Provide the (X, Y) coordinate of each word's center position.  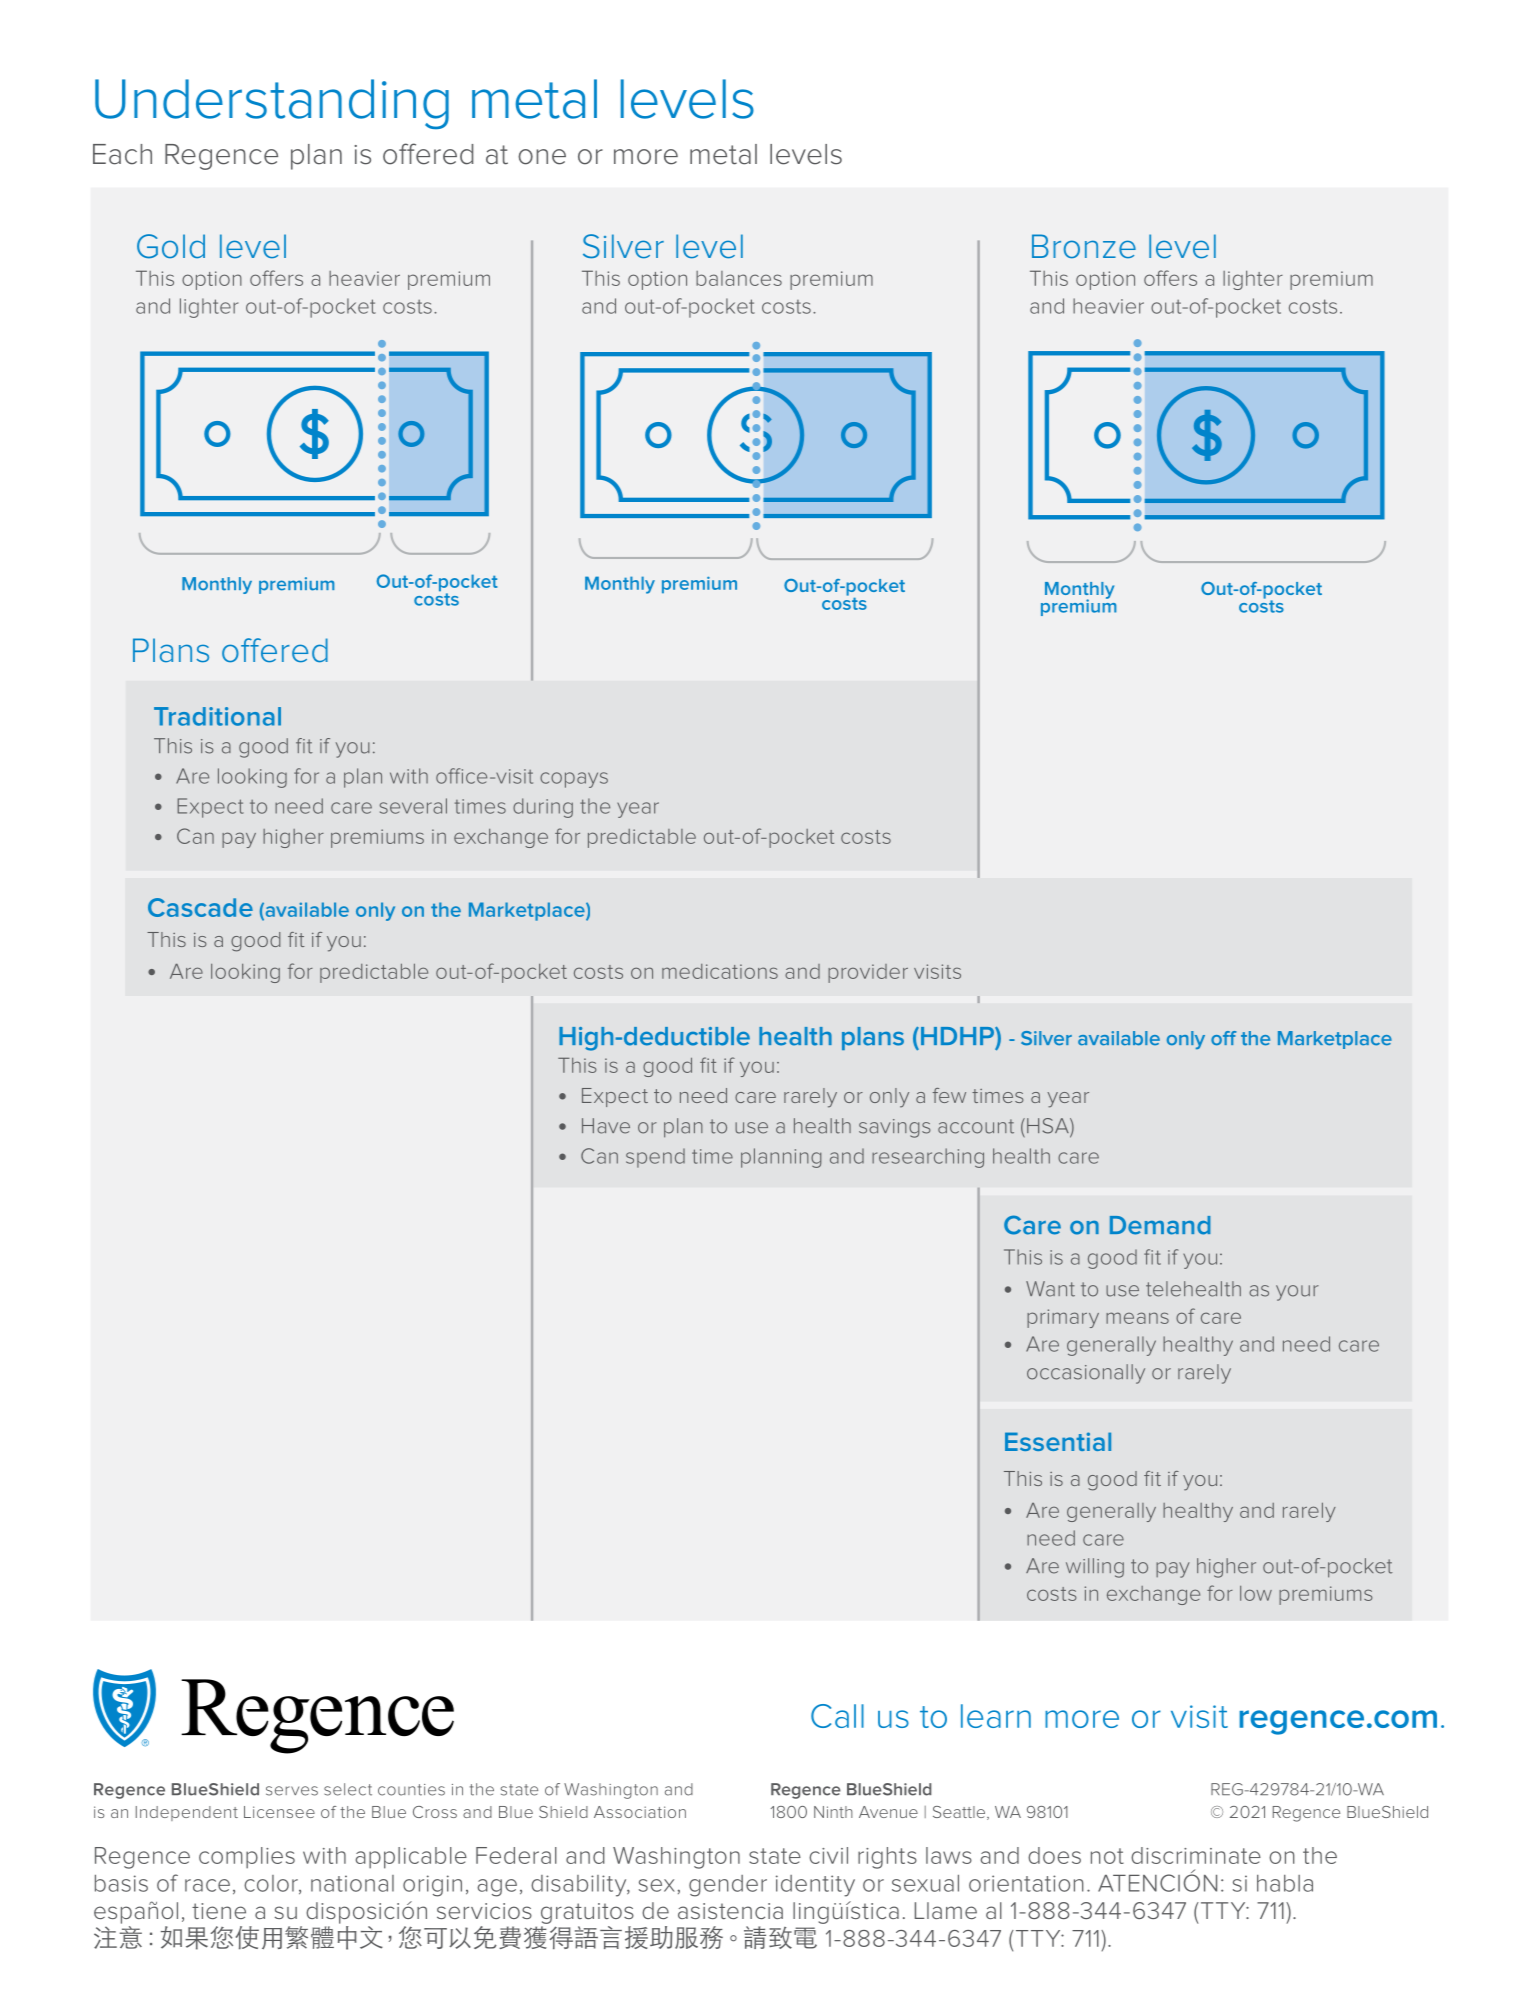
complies (247, 1858)
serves (292, 1791)
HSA (1049, 1127)
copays (574, 780)
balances (739, 278)
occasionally (1086, 1374)
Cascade (200, 907)
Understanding (272, 104)
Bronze (1084, 246)
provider (868, 973)
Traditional (217, 716)
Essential (1058, 1441)
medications (720, 971)
